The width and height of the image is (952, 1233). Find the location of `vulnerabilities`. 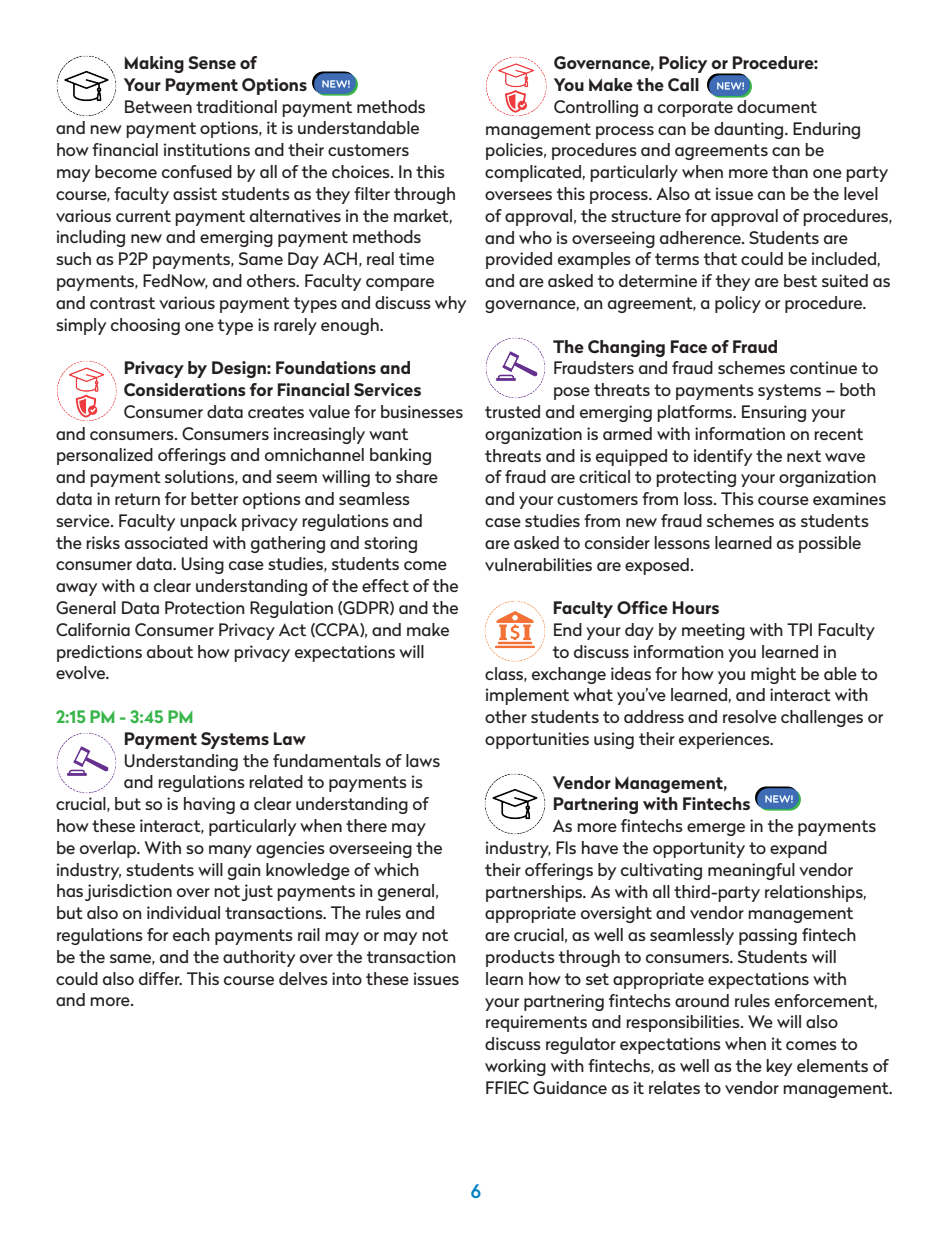

vulnerabilities is located at coordinates (538, 564).
